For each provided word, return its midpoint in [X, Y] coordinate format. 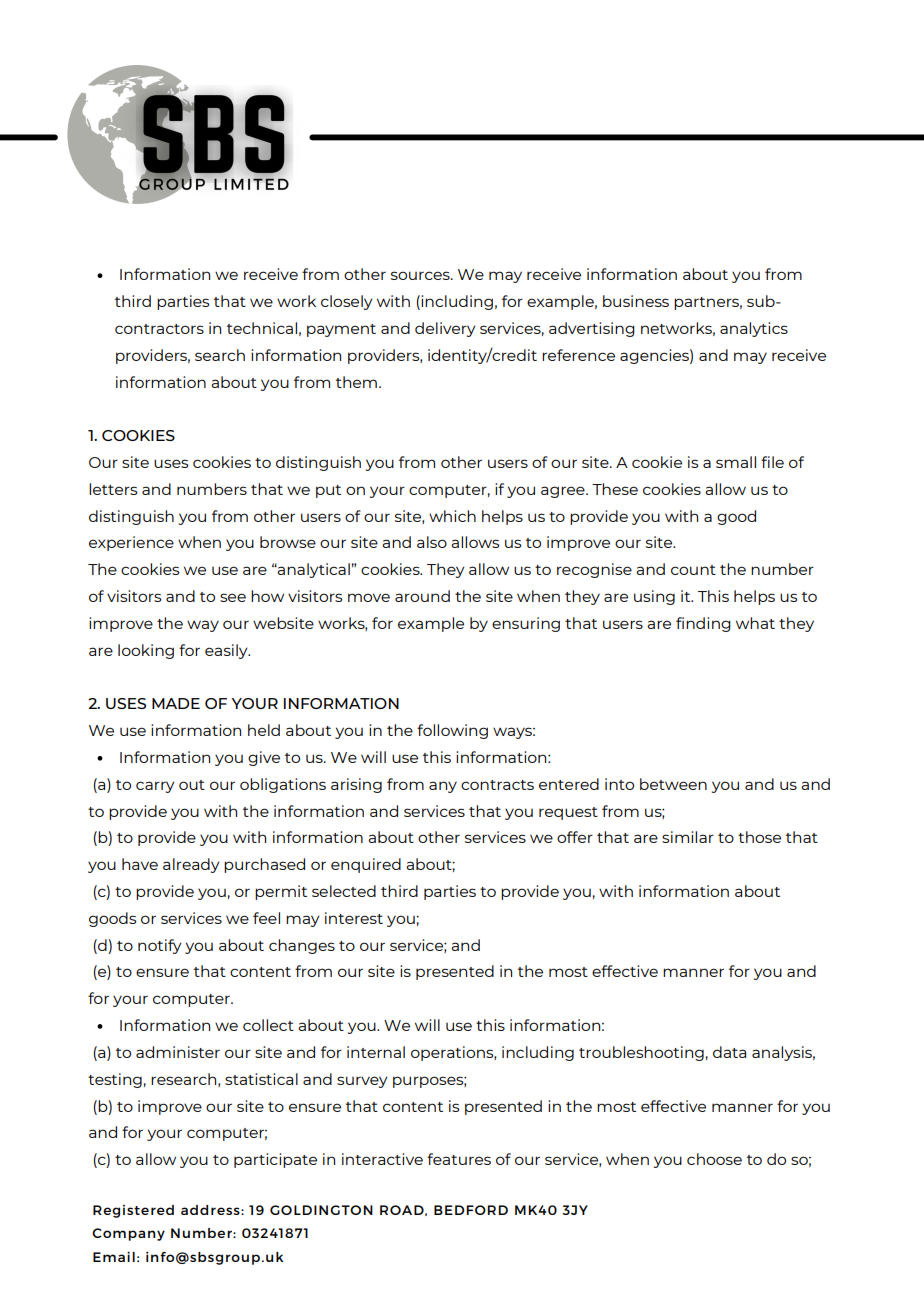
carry [155, 787]
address [211, 1210]
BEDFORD [471, 1210]
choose [714, 1159]
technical [262, 328]
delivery [445, 329]
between [673, 784]
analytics [754, 329]
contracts [497, 785]
